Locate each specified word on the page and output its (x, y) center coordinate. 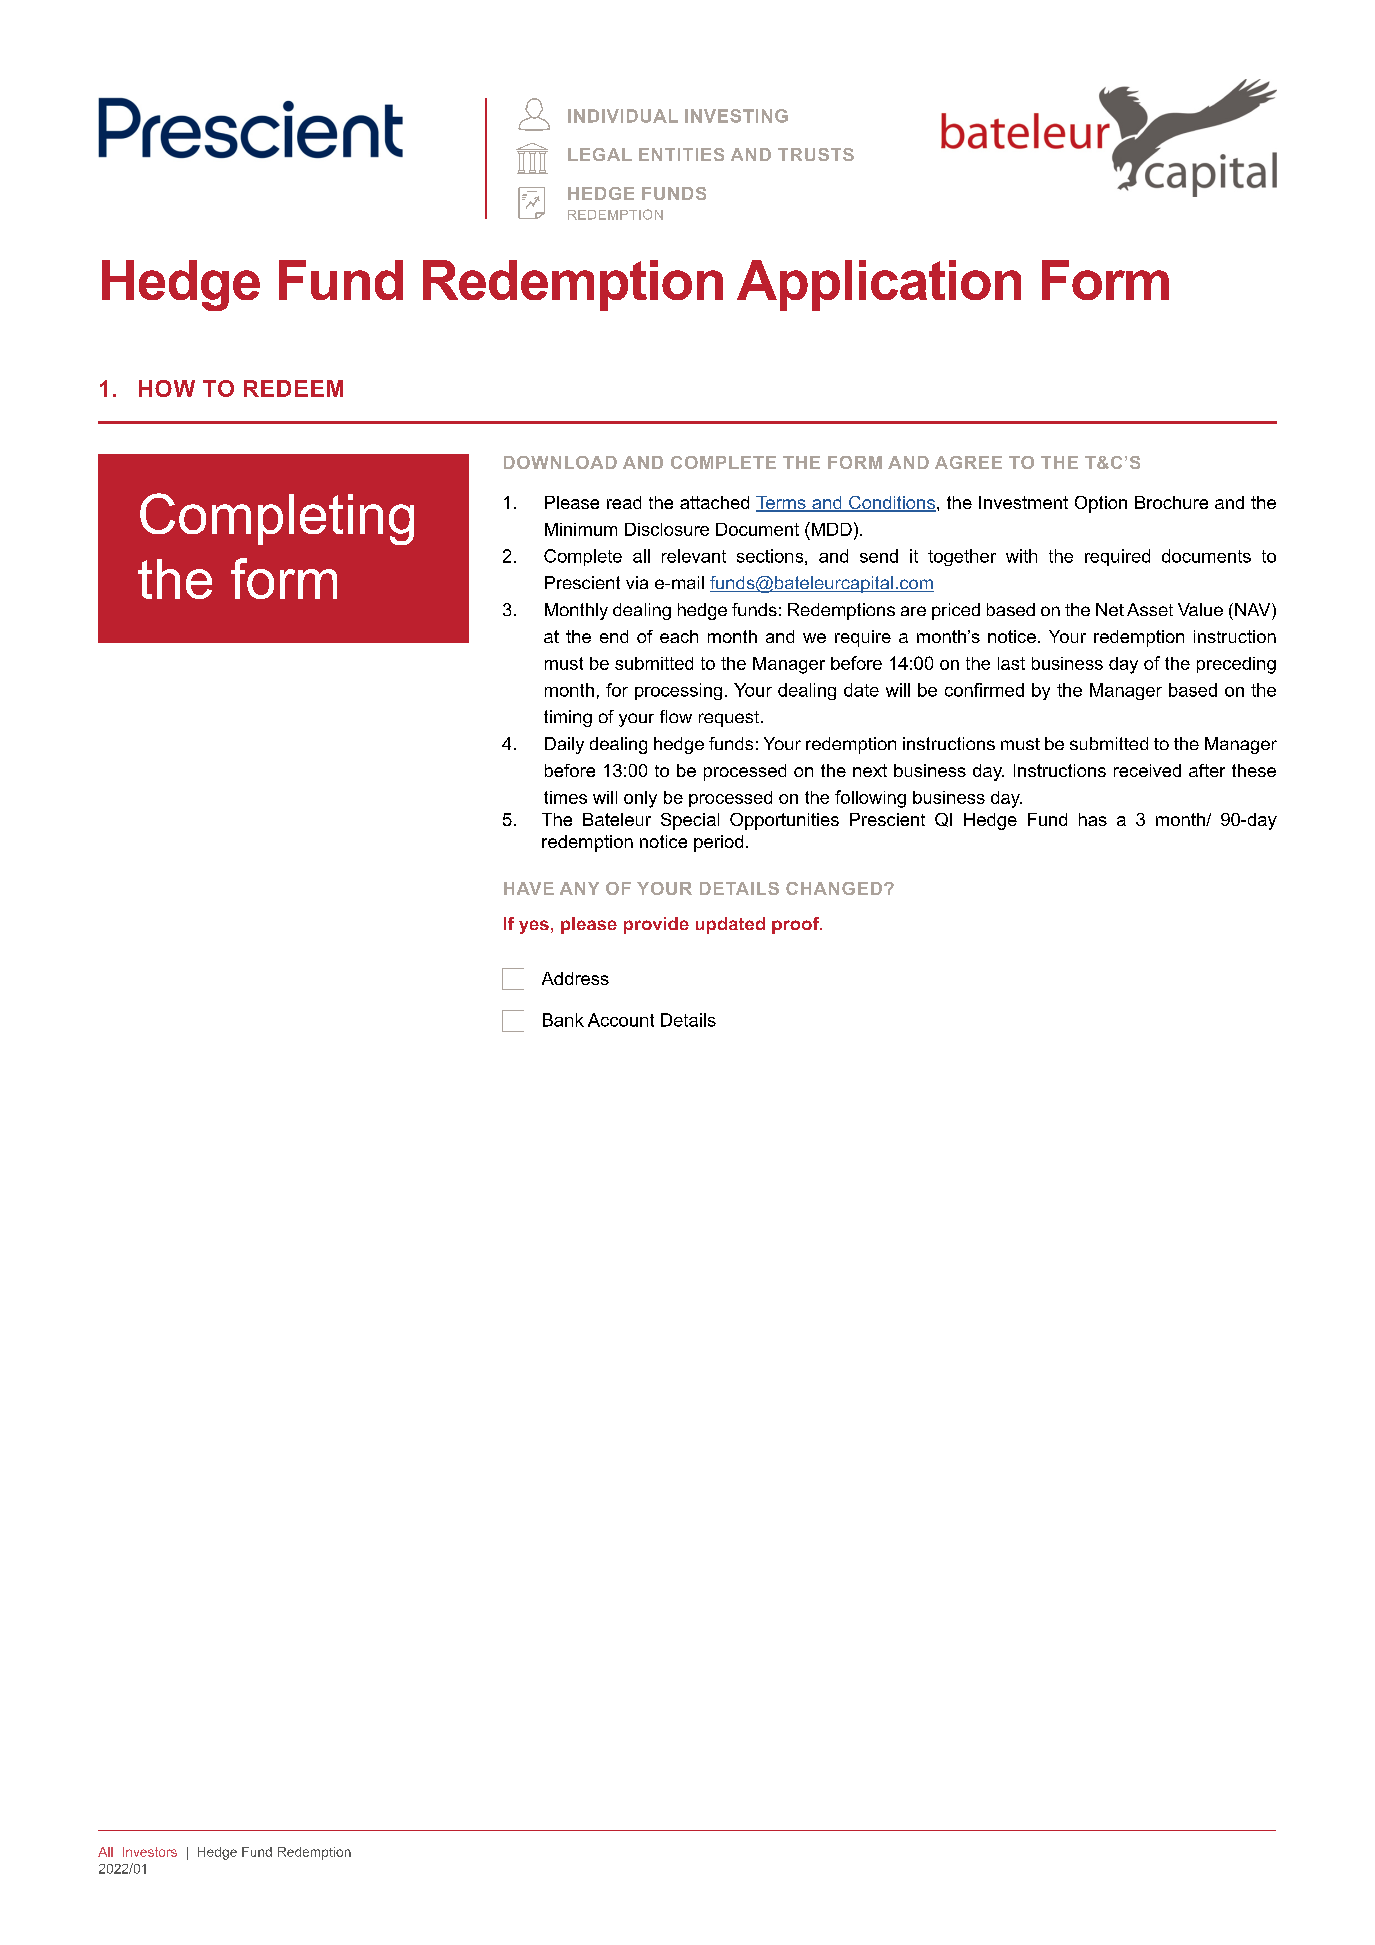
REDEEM (293, 388)
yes (534, 927)
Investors (150, 1852)
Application (879, 285)
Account (621, 1020)
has (1093, 819)
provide (656, 925)
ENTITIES (681, 154)
